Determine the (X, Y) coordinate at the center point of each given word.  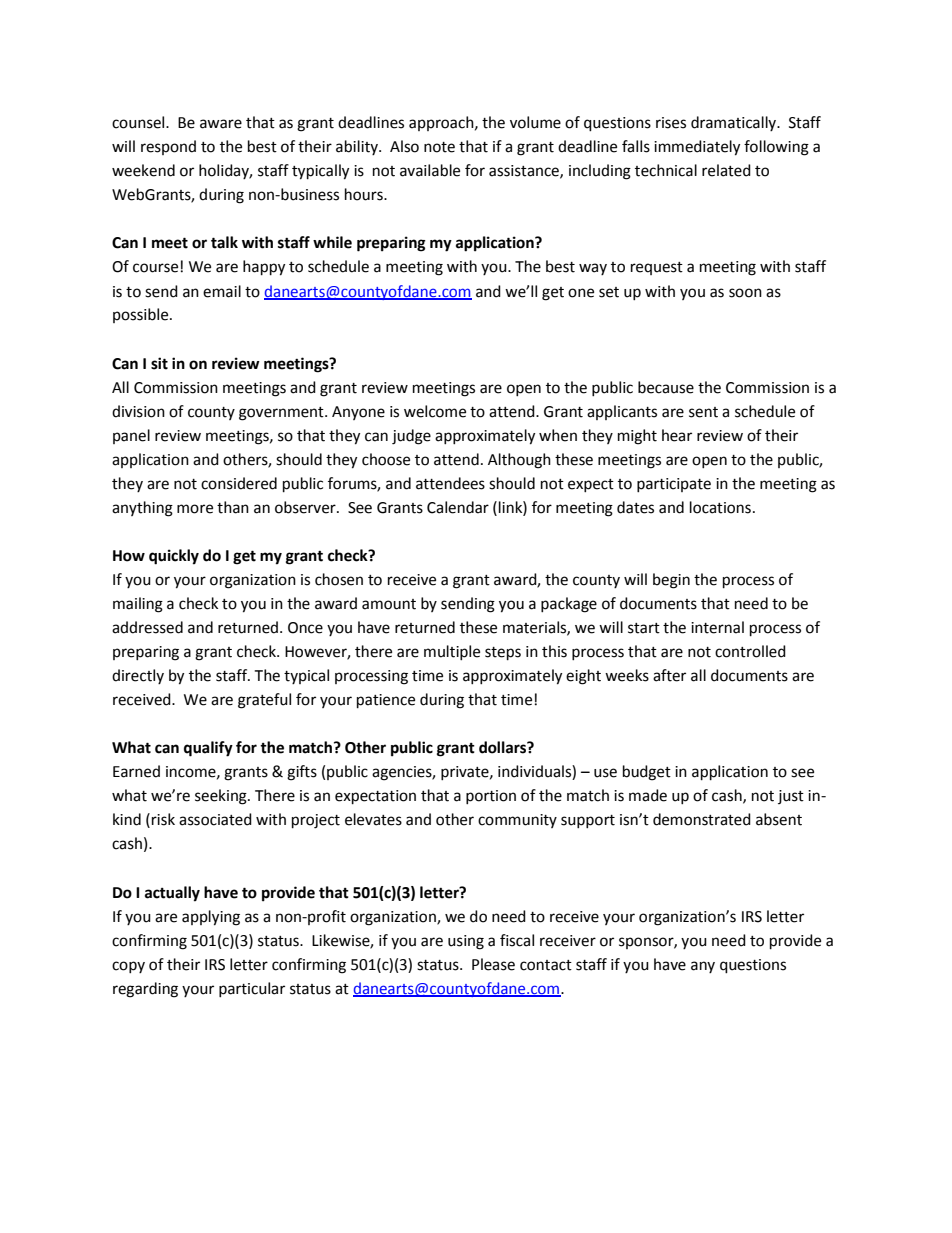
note (439, 147)
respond (168, 147)
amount (389, 604)
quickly (174, 557)
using (466, 942)
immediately (697, 148)
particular (252, 989)
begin (671, 581)
